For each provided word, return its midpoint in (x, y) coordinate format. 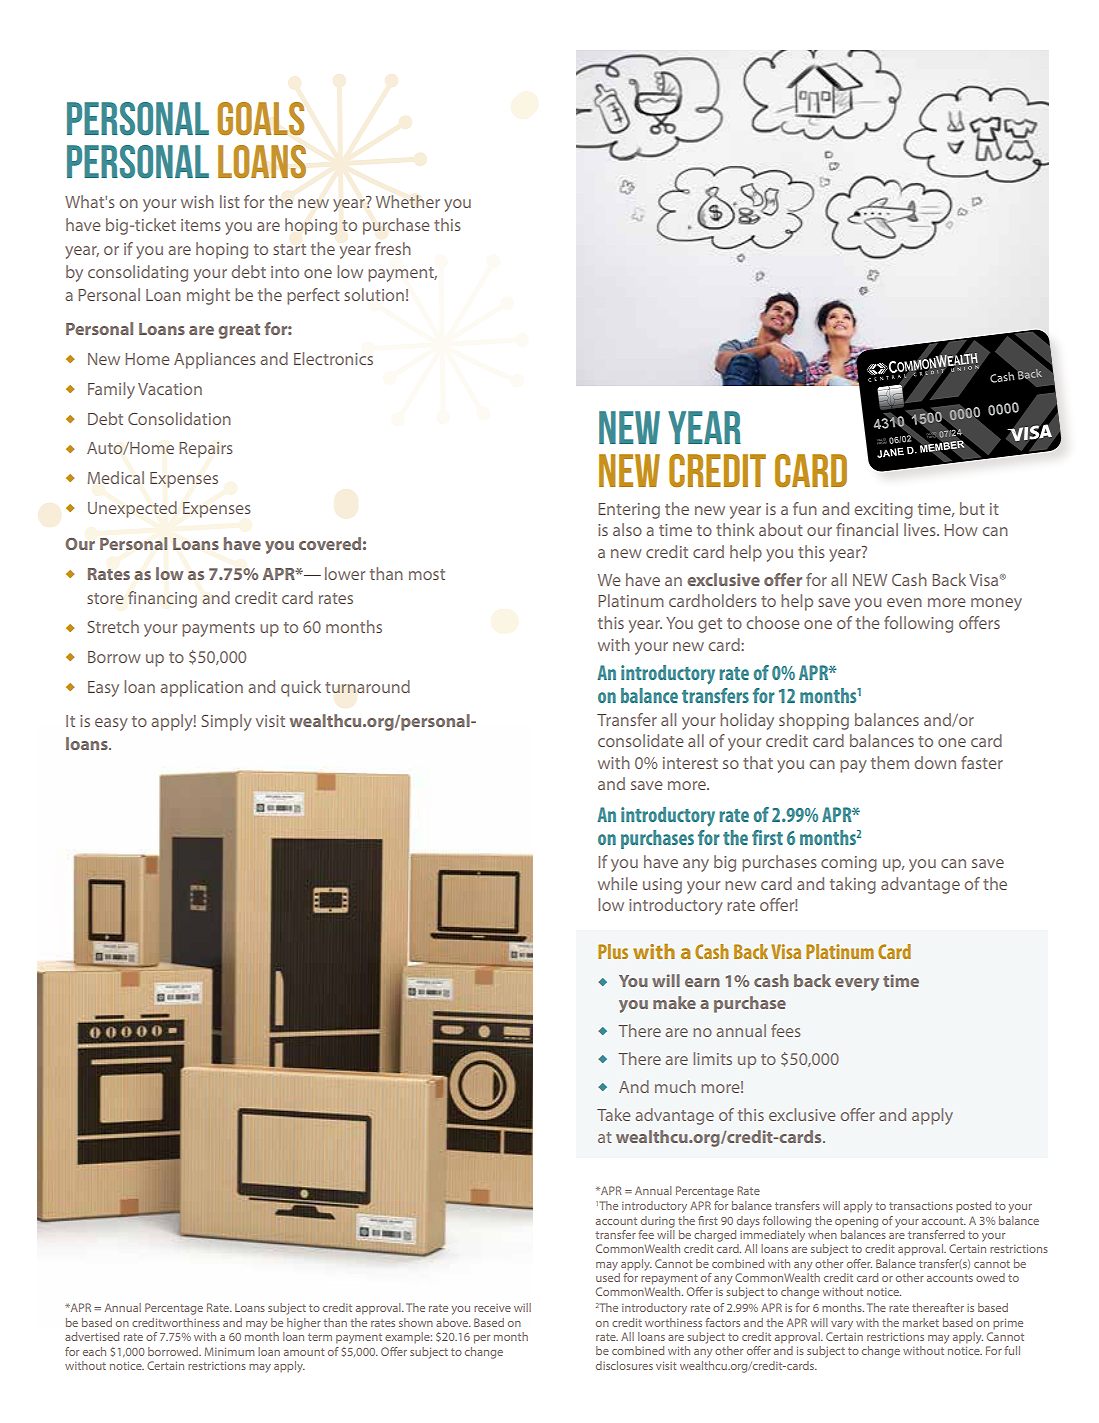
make (674, 1002)
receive (492, 1308)
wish (197, 201)
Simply (226, 722)
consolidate (640, 740)
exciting (883, 511)
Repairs (206, 450)
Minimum (229, 1351)
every (857, 984)
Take (613, 1114)
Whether (408, 201)
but (972, 508)
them (890, 762)
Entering (629, 511)
